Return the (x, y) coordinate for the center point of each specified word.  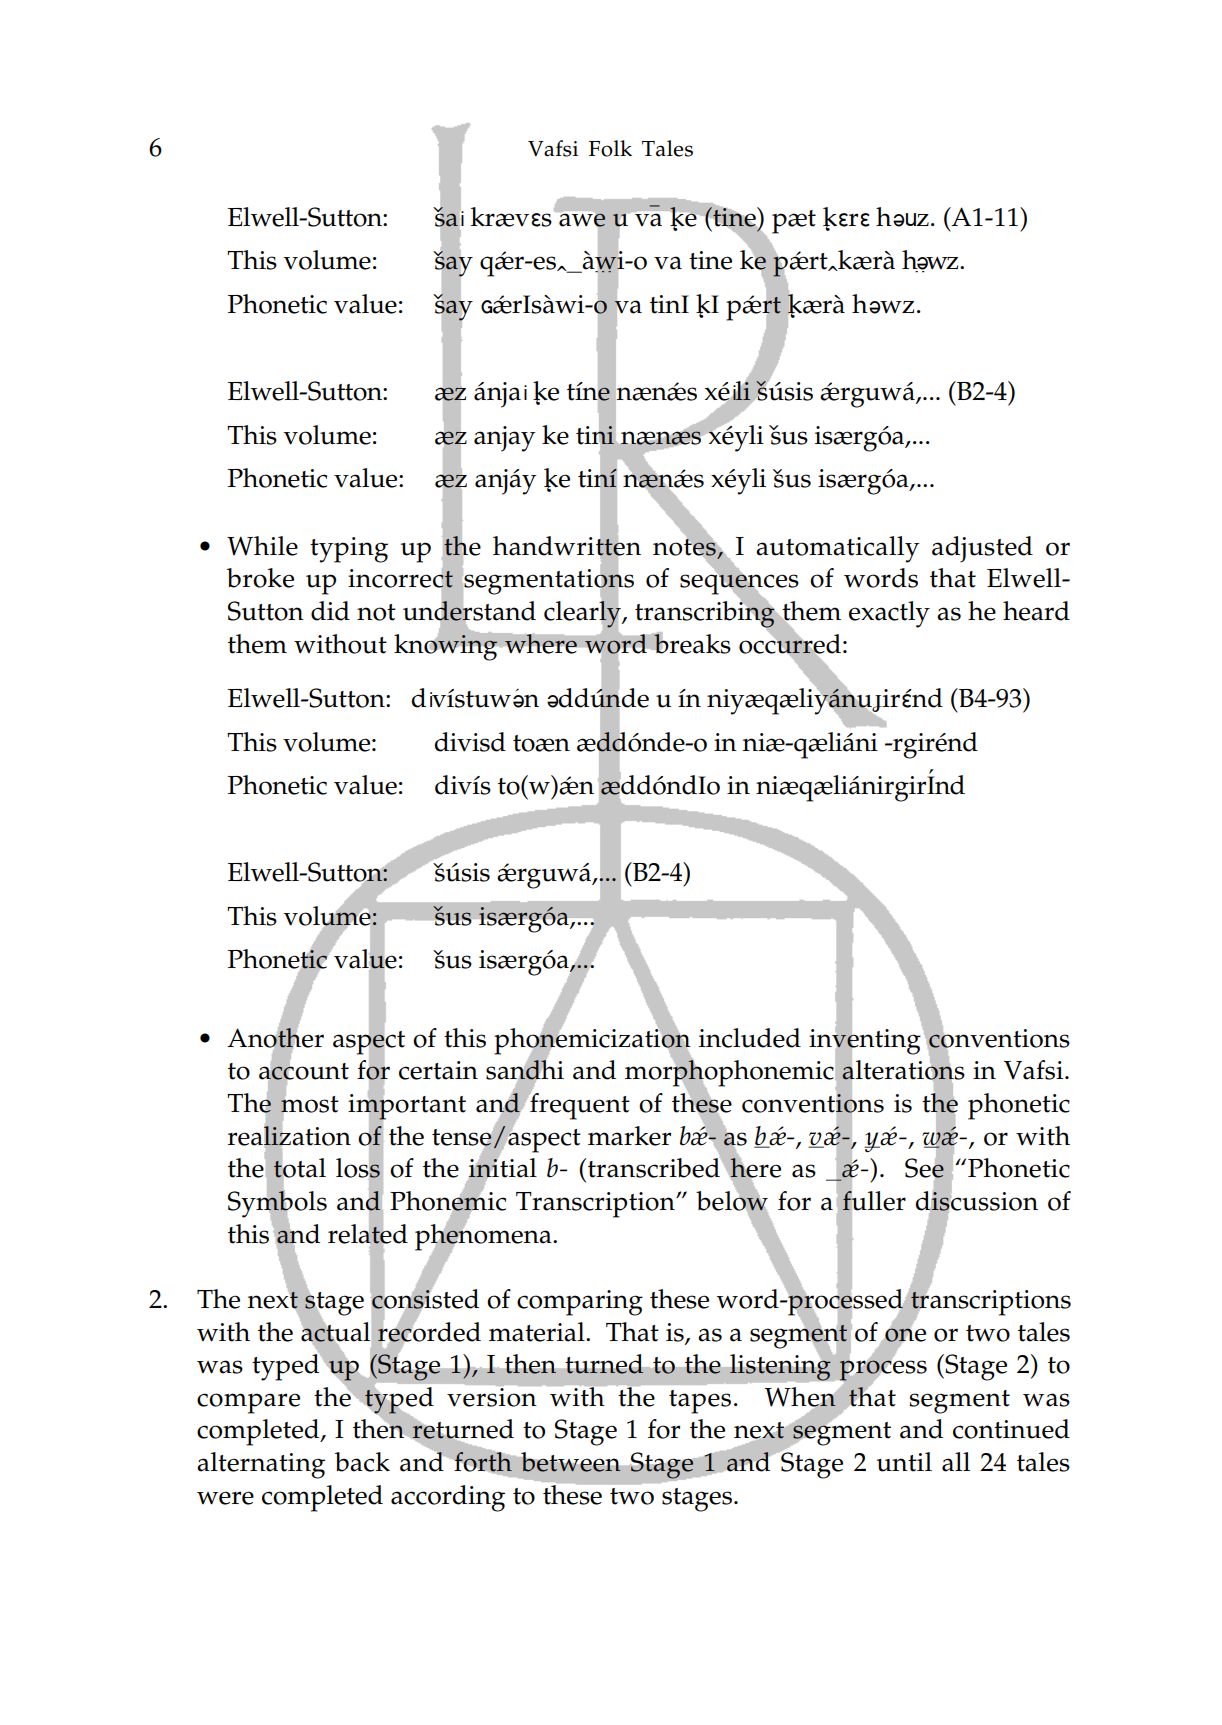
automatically (838, 549)
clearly (583, 614)
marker (629, 1136)
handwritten (567, 545)
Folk (610, 148)
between (571, 1462)
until (904, 1462)
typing (349, 550)
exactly (889, 614)
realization (289, 1135)
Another (275, 1037)
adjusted (982, 549)
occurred (790, 643)
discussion (976, 1200)
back (362, 1462)
